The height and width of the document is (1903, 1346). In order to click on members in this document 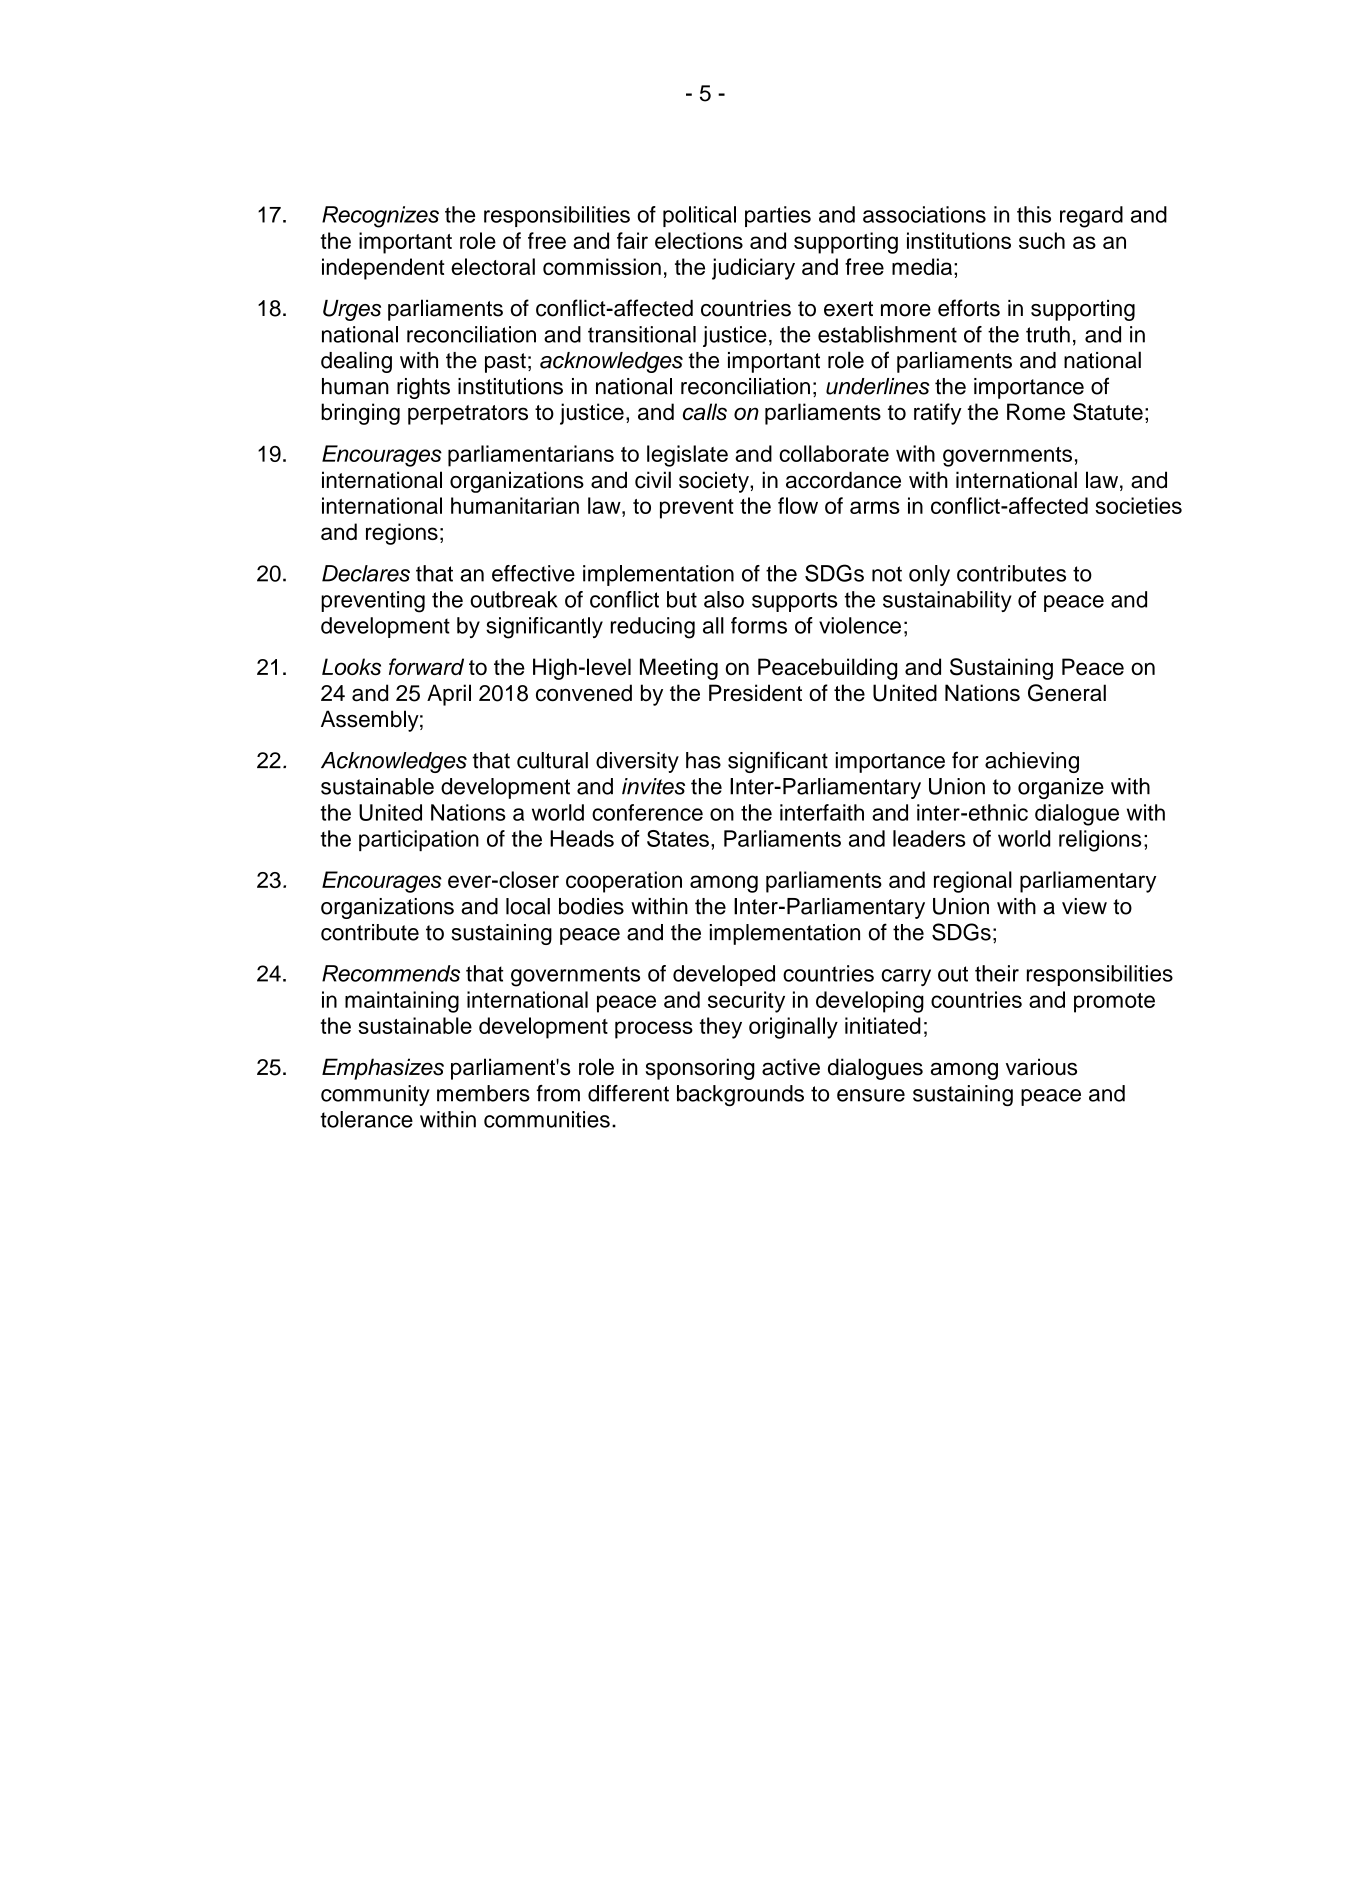, I will do `click(483, 1093)`.
